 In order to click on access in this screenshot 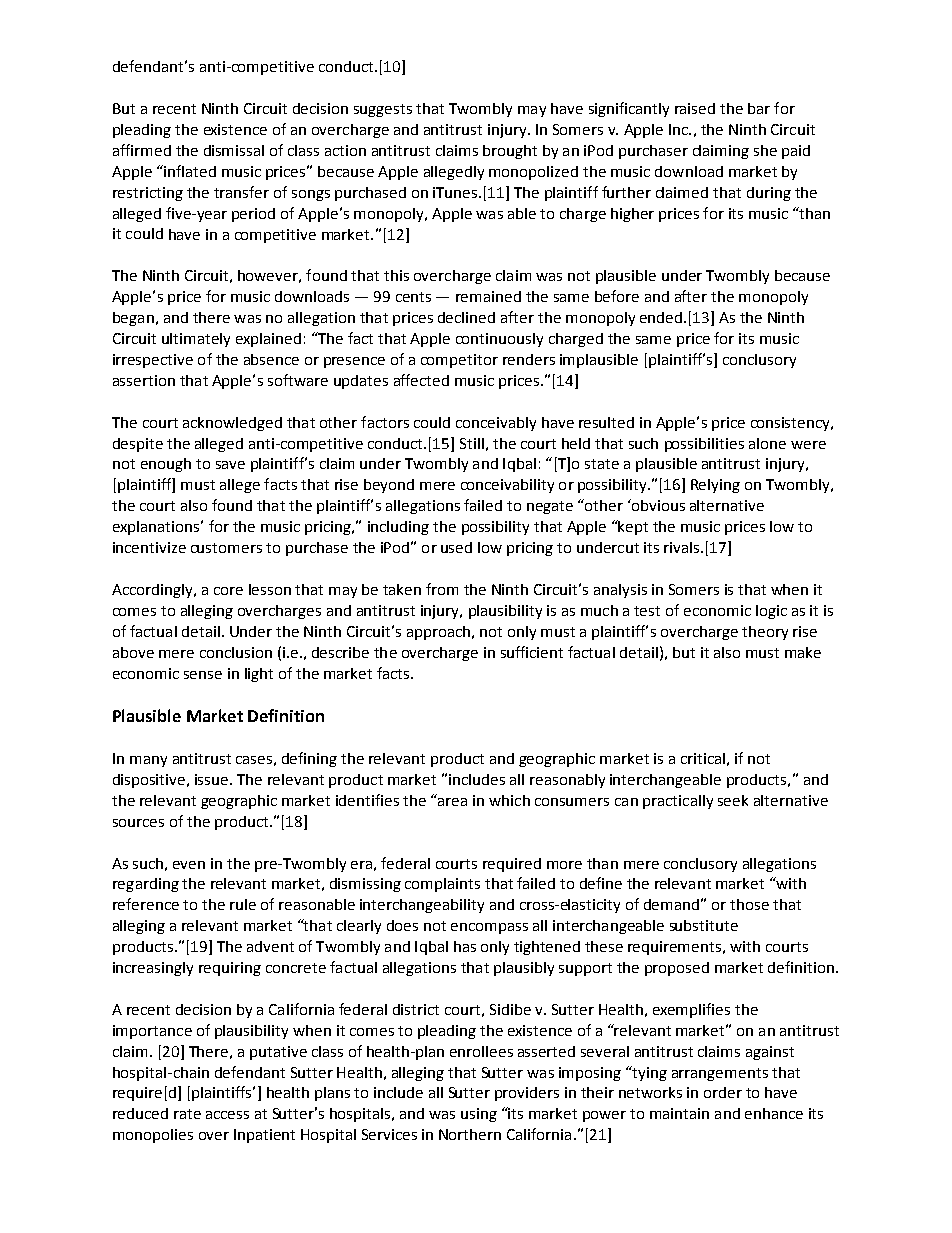, I will do `click(227, 1115)`.
